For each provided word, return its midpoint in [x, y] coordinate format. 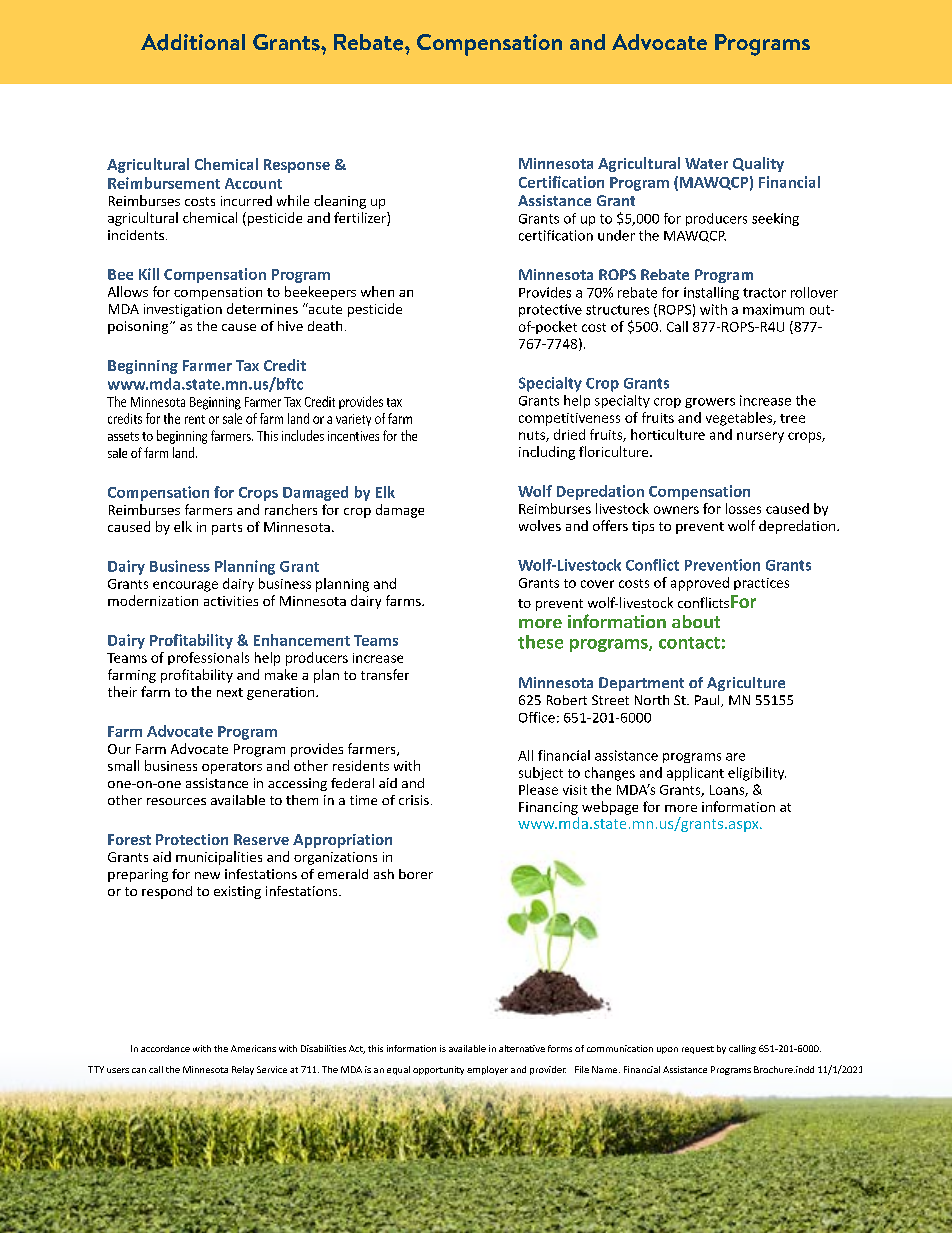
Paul [708, 701]
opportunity [438, 1070]
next [230, 692]
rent [195, 419]
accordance [165, 1048]
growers [710, 403]
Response [297, 166]
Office [537, 717]
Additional [193, 42]
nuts [533, 436]
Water [706, 163]
